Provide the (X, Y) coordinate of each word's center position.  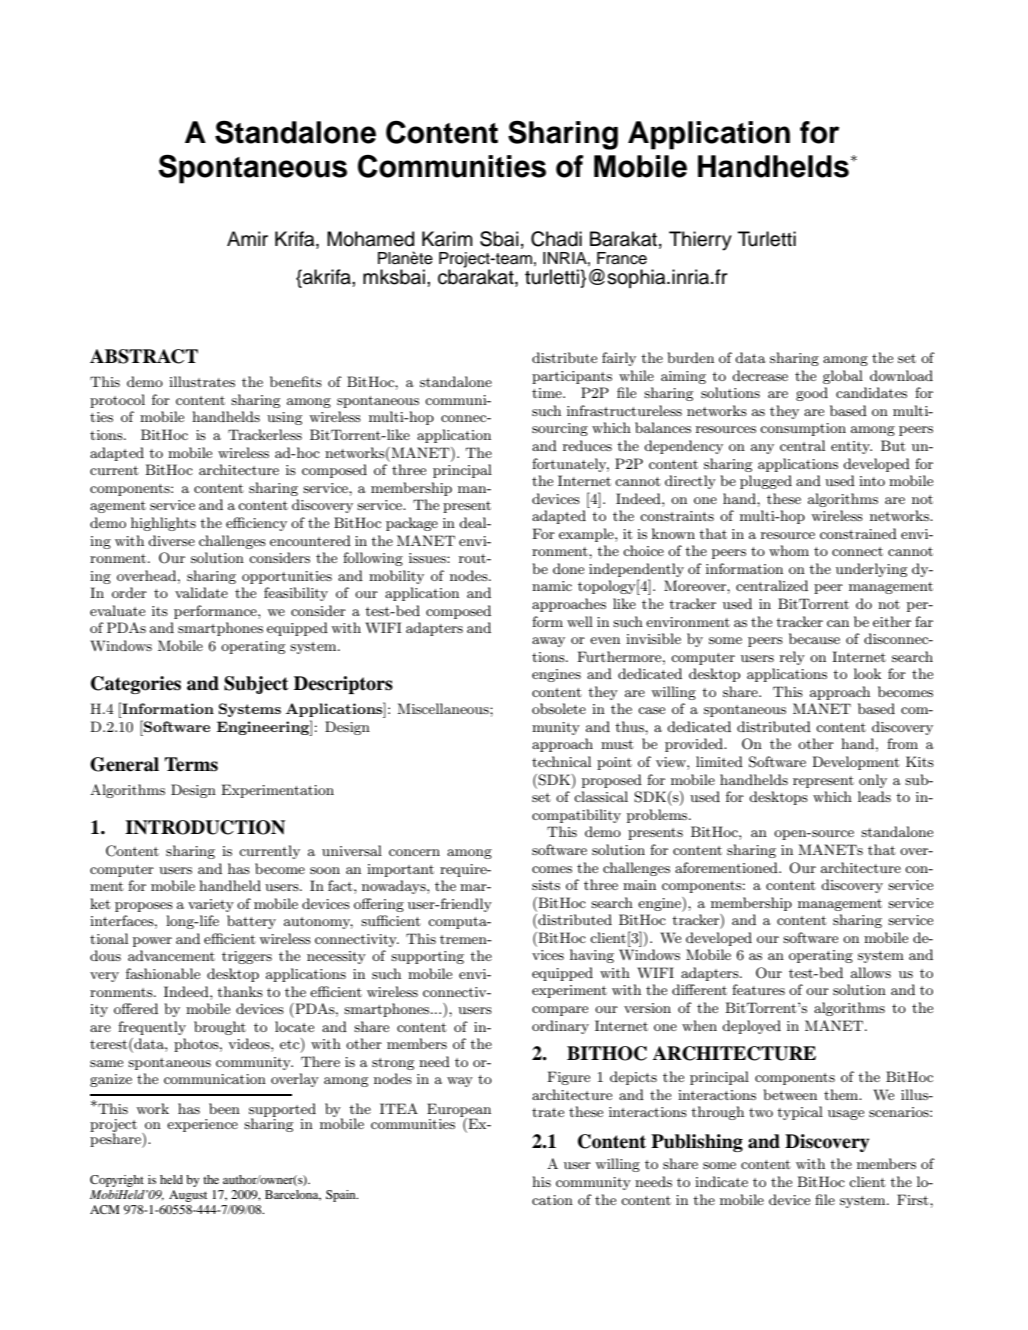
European (459, 1111)
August (188, 1196)
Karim (447, 239)
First (914, 1199)
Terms (191, 764)
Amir (247, 238)
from (902, 743)
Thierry (700, 241)
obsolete (559, 708)
